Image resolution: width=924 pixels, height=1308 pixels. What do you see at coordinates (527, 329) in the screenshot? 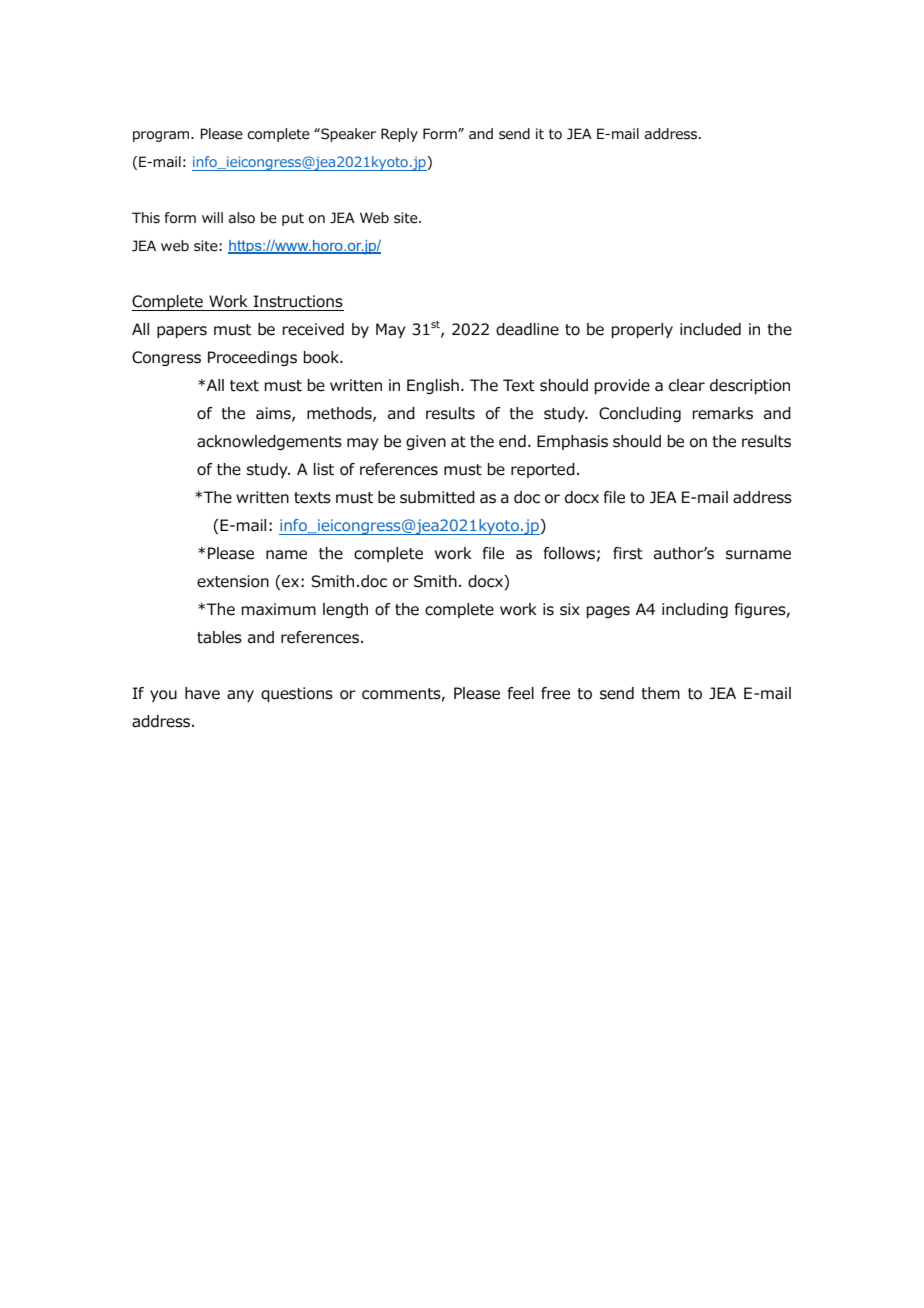
I see `deadline` at bounding box center [527, 329].
